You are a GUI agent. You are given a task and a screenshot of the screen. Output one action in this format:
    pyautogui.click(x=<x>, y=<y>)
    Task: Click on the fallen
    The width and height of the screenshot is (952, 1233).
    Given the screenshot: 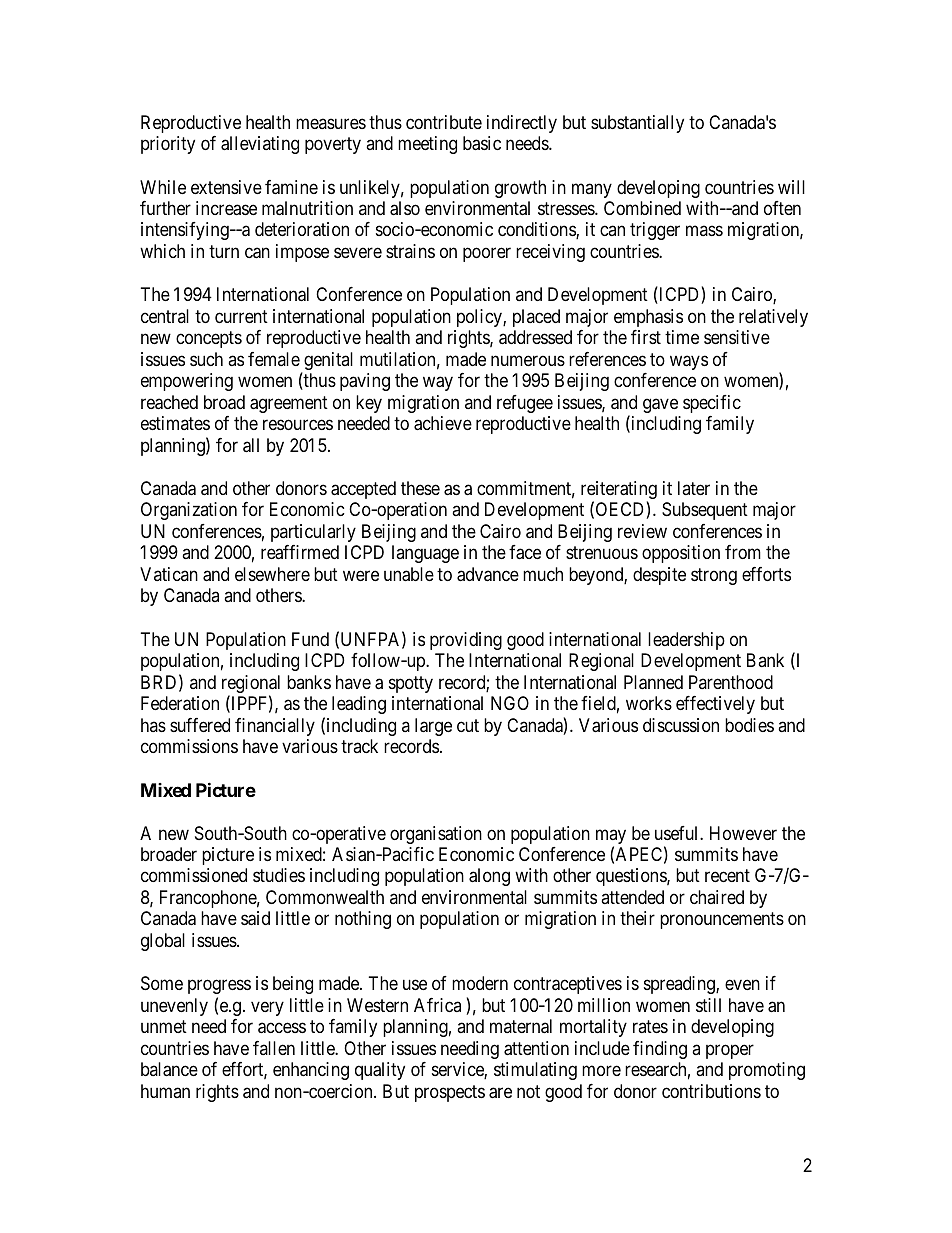 What is the action you would take?
    pyautogui.click(x=274, y=1048)
